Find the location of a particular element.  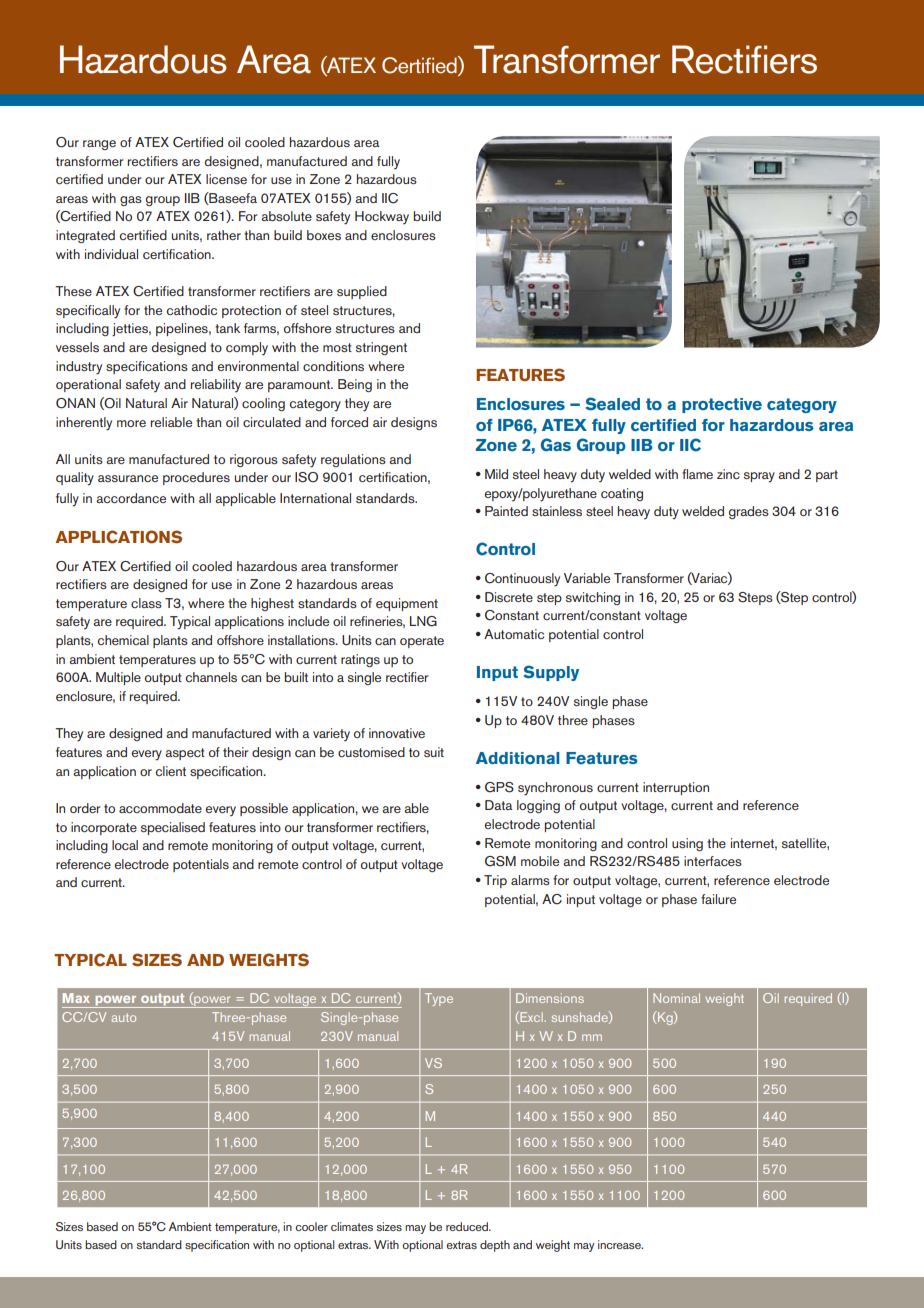

cooler is located at coordinates (311, 1226).
